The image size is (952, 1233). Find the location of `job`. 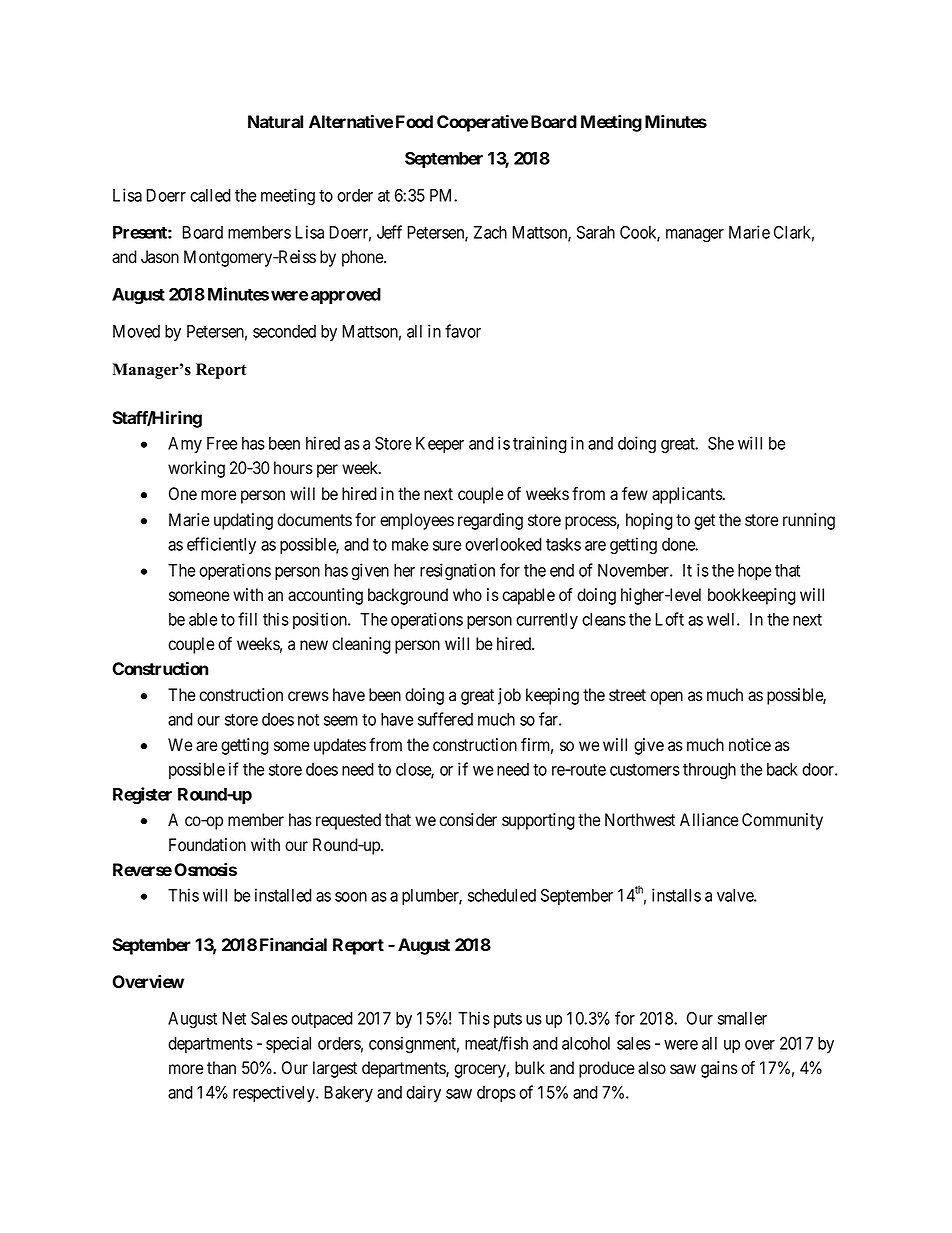

job is located at coordinates (509, 696).
